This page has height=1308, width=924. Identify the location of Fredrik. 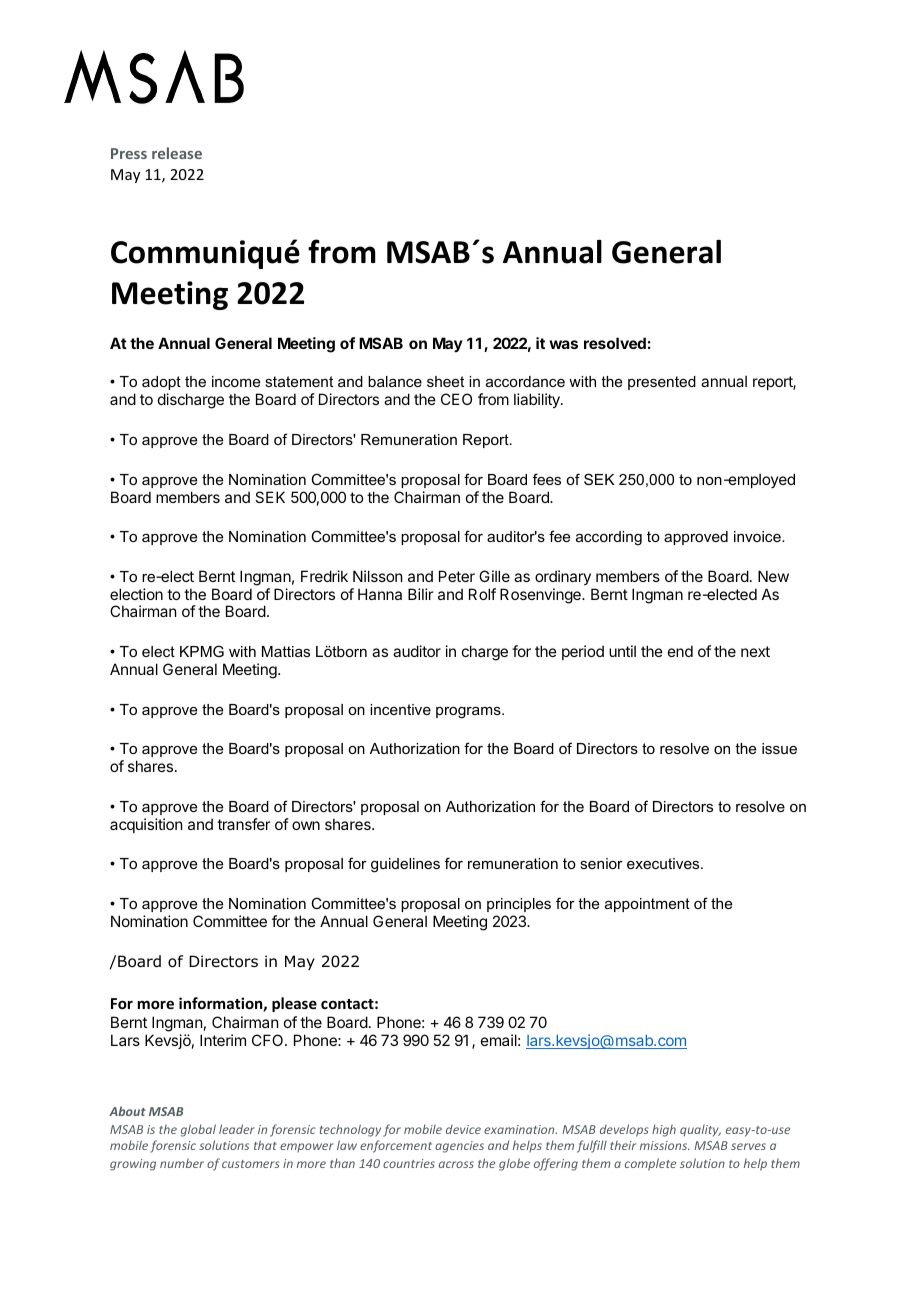
(324, 576).
